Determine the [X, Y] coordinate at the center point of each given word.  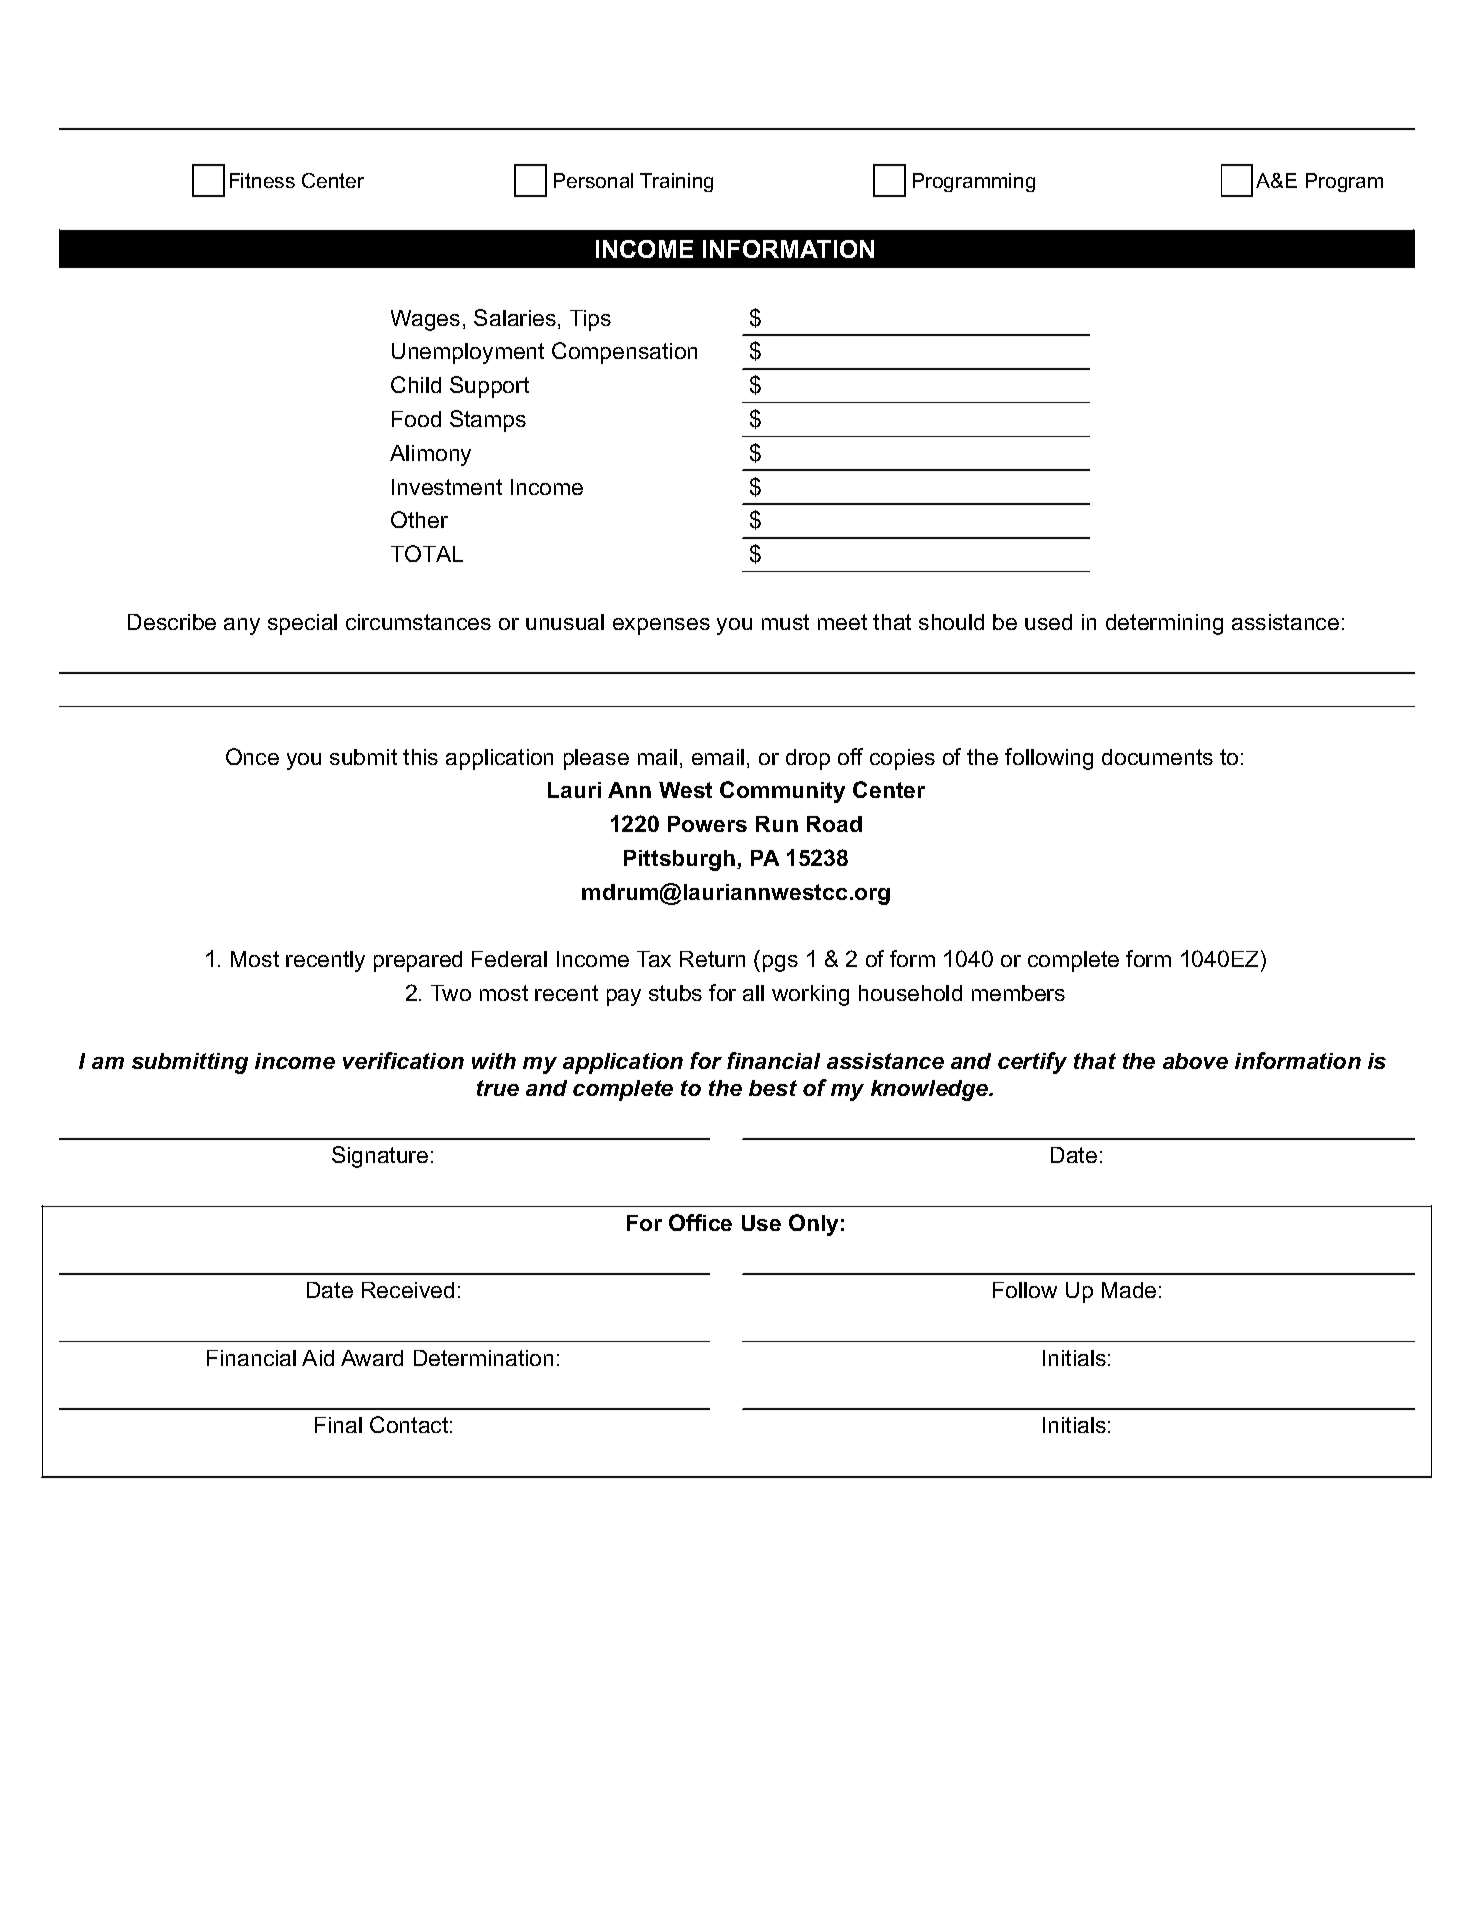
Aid [318, 1358]
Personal [593, 180]
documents [1157, 757]
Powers [707, 824]
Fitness [262, 180]
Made [1129, 1290]
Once [252, 756]
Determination [483, 1358]
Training [676, 182]
